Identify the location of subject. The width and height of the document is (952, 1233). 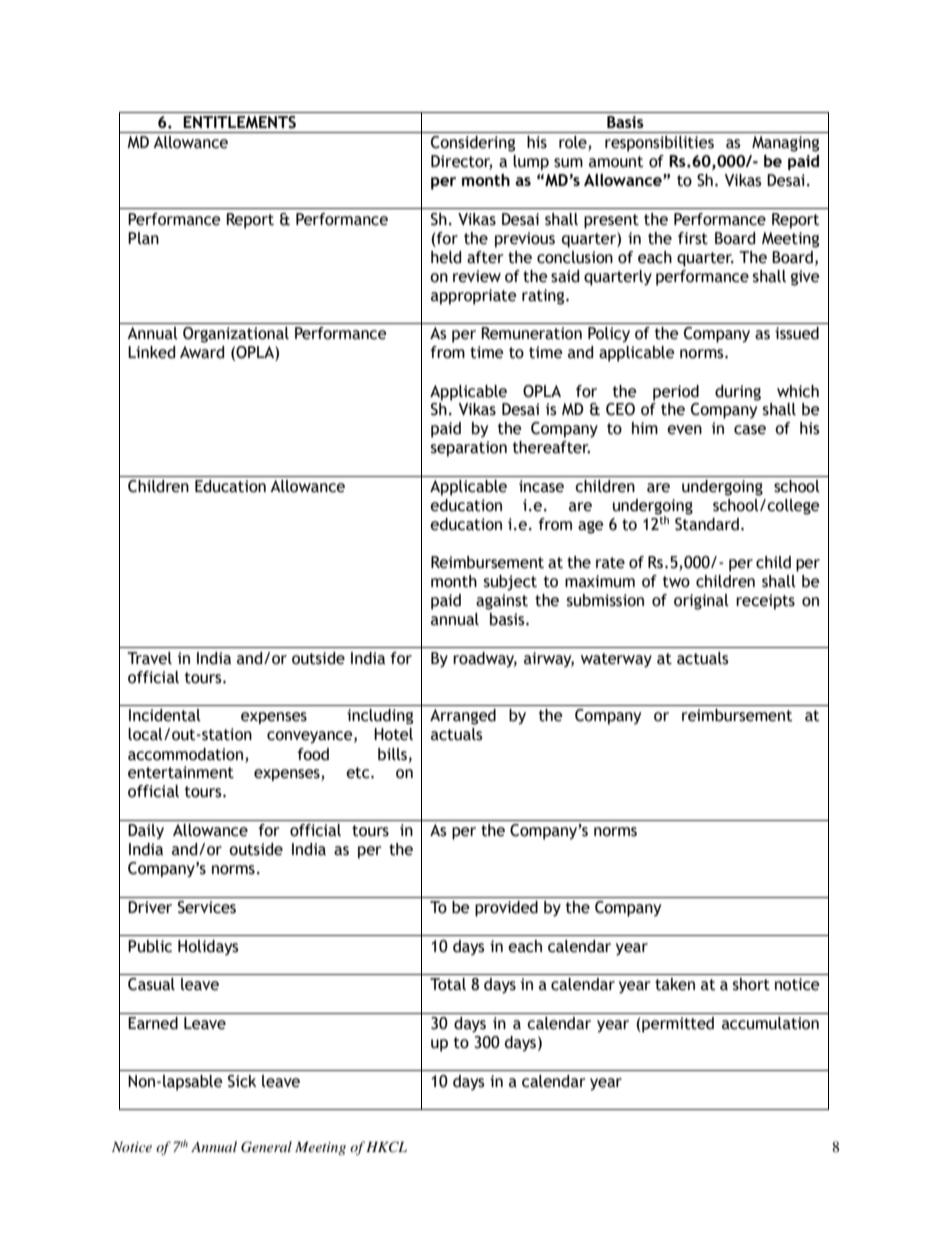
(510, 583).
